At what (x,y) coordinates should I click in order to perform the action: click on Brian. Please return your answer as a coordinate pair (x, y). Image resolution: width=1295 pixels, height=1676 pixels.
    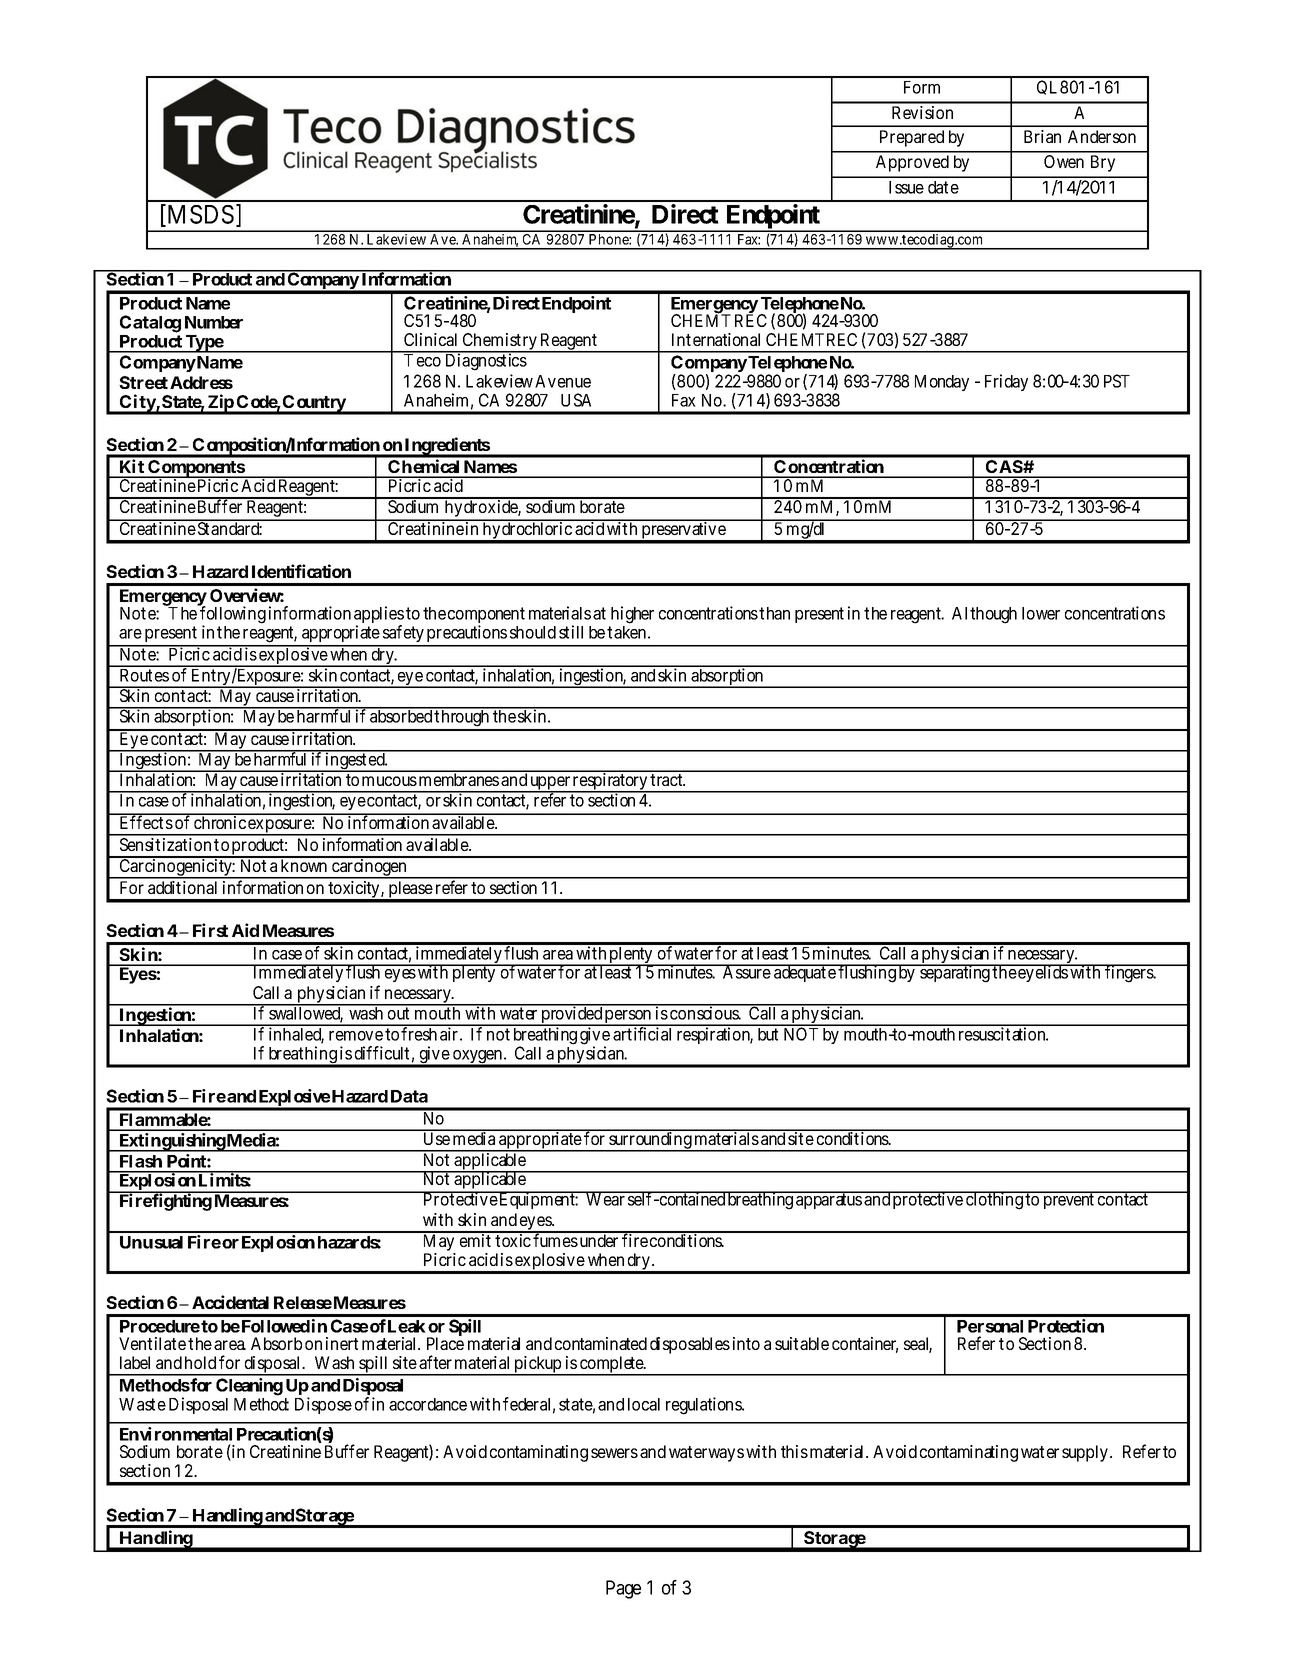
    Looking at the image, I should click on (1042, 136).
